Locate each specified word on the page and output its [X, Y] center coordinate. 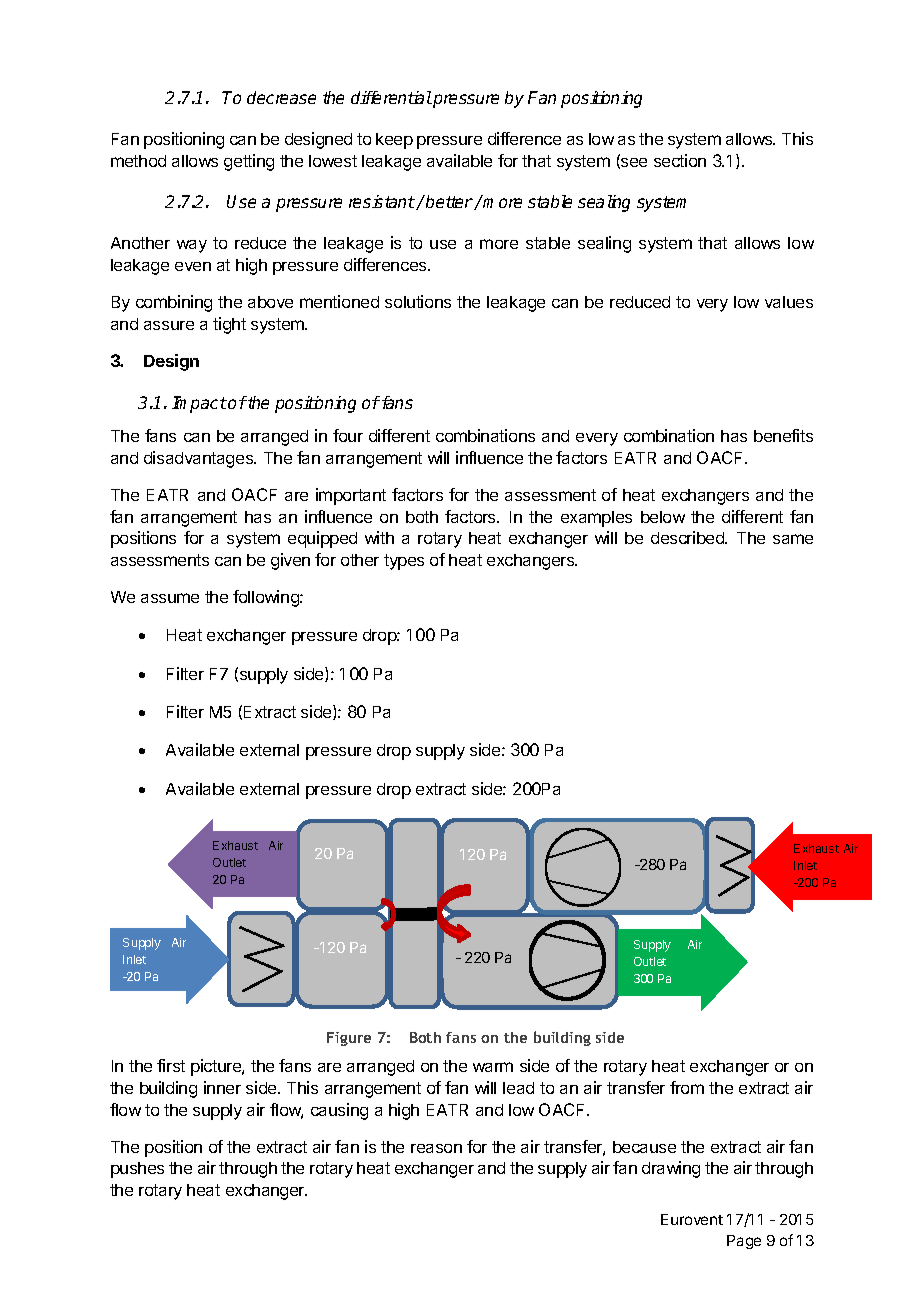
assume [170, 598]
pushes [137, 1170]
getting [249, 162]
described [688, 537]
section [680, 160]
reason [436, 1148]
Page [744, 1242]
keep [394, 141]
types [404, 562]
